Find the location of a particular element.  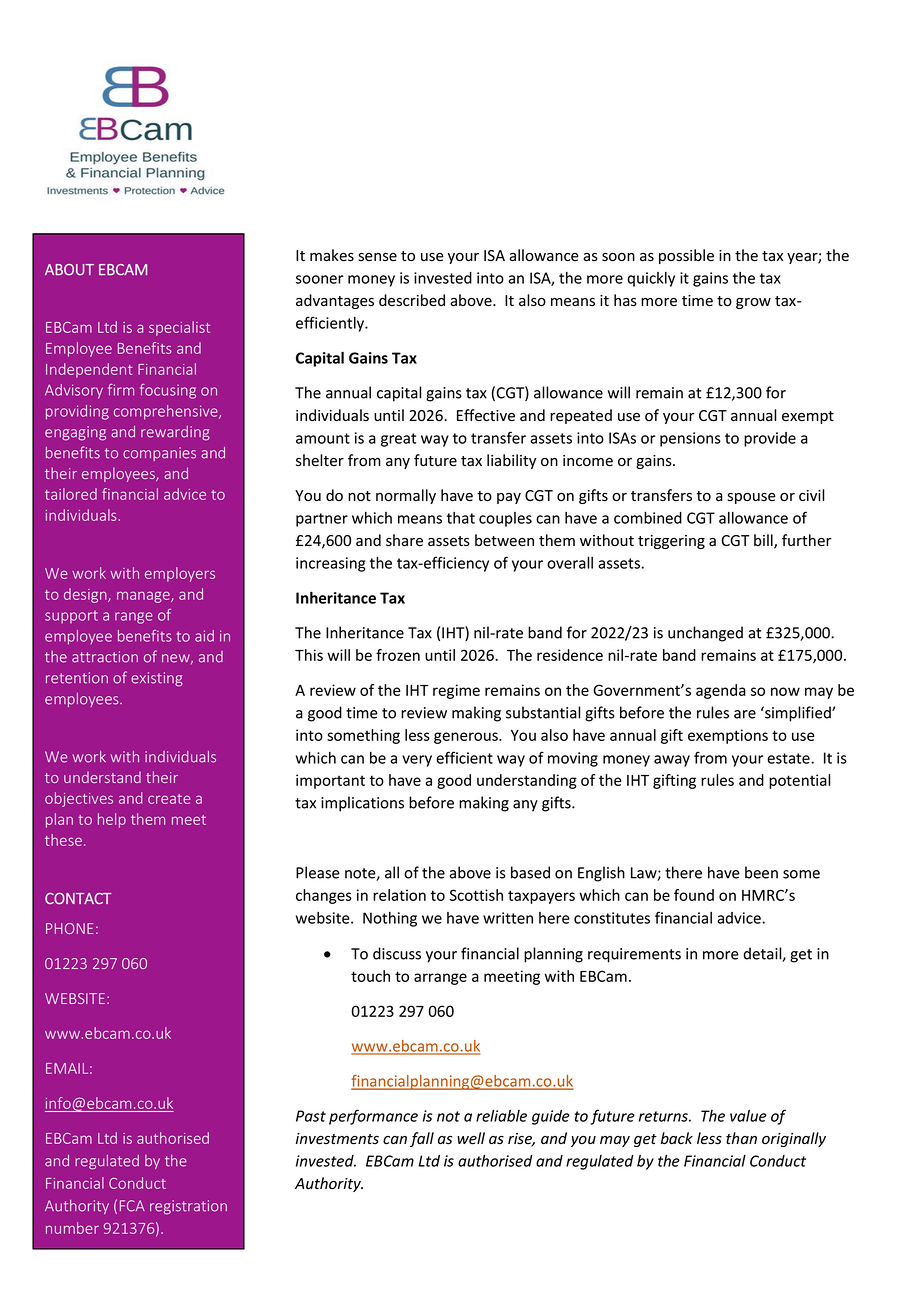

unchanged is located at coordinates (705, 634).
